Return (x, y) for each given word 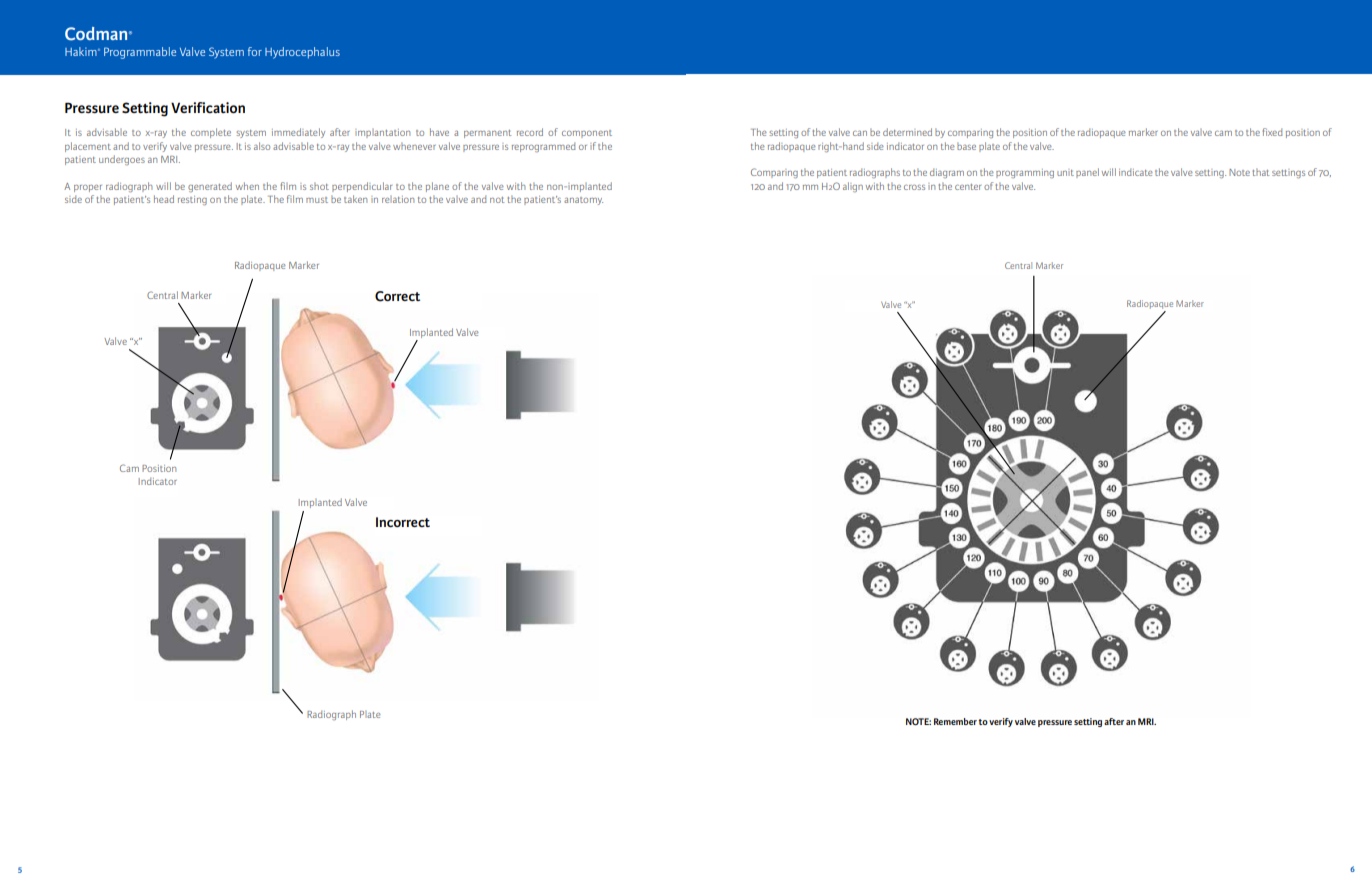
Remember (955, 721)
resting (192, 200)
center (968, 187)
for (255, 51)
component (587, 134)
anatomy (583, 201)
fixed (1272, 132)
